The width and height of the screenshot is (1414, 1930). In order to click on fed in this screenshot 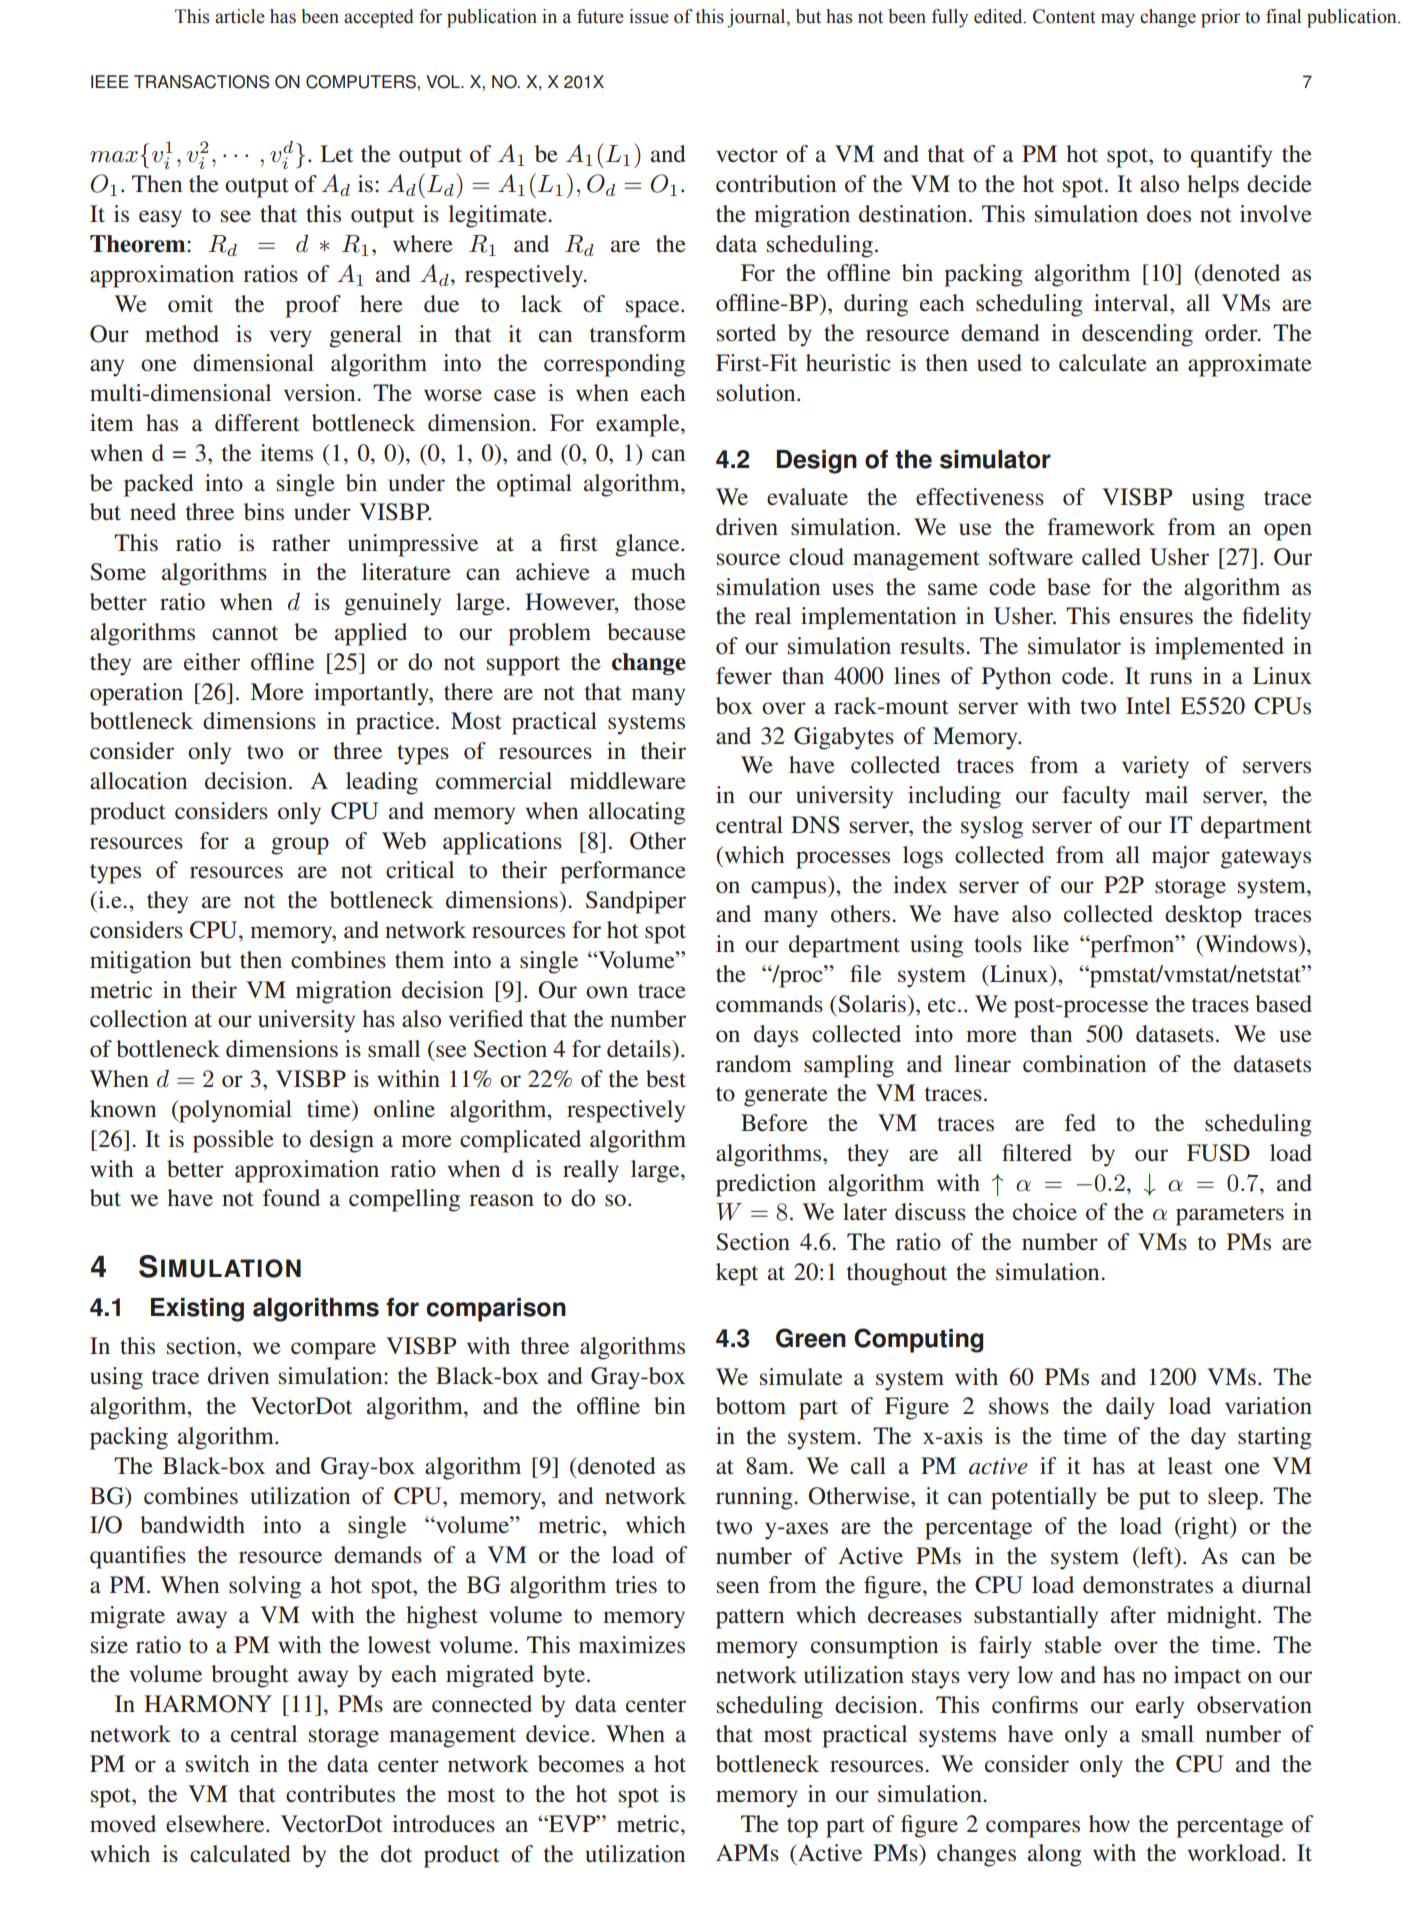, I will do `click(1080, 1123)`.
